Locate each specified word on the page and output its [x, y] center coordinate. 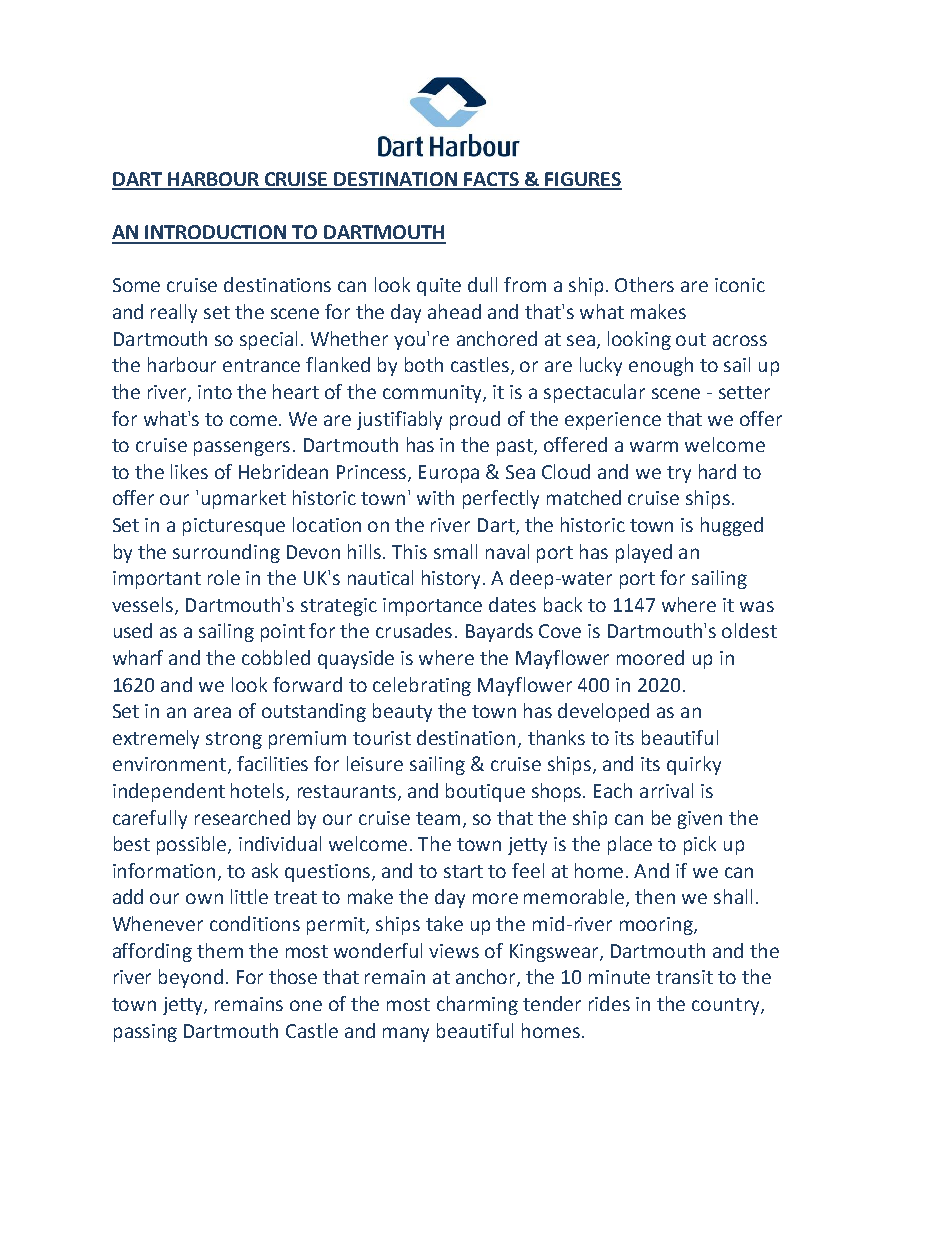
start [463, 871]
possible [193, 845]
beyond [191, 978]
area [212, 712]
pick [700, 845]
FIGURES [582, 180]
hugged [732, 526]
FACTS [492, 180]
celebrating [422, 686]
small [455, 551]
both [424, 364]
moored [650, 657]
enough [661, 366]
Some [136, 285]
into [215, 392]
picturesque [234, 527]
